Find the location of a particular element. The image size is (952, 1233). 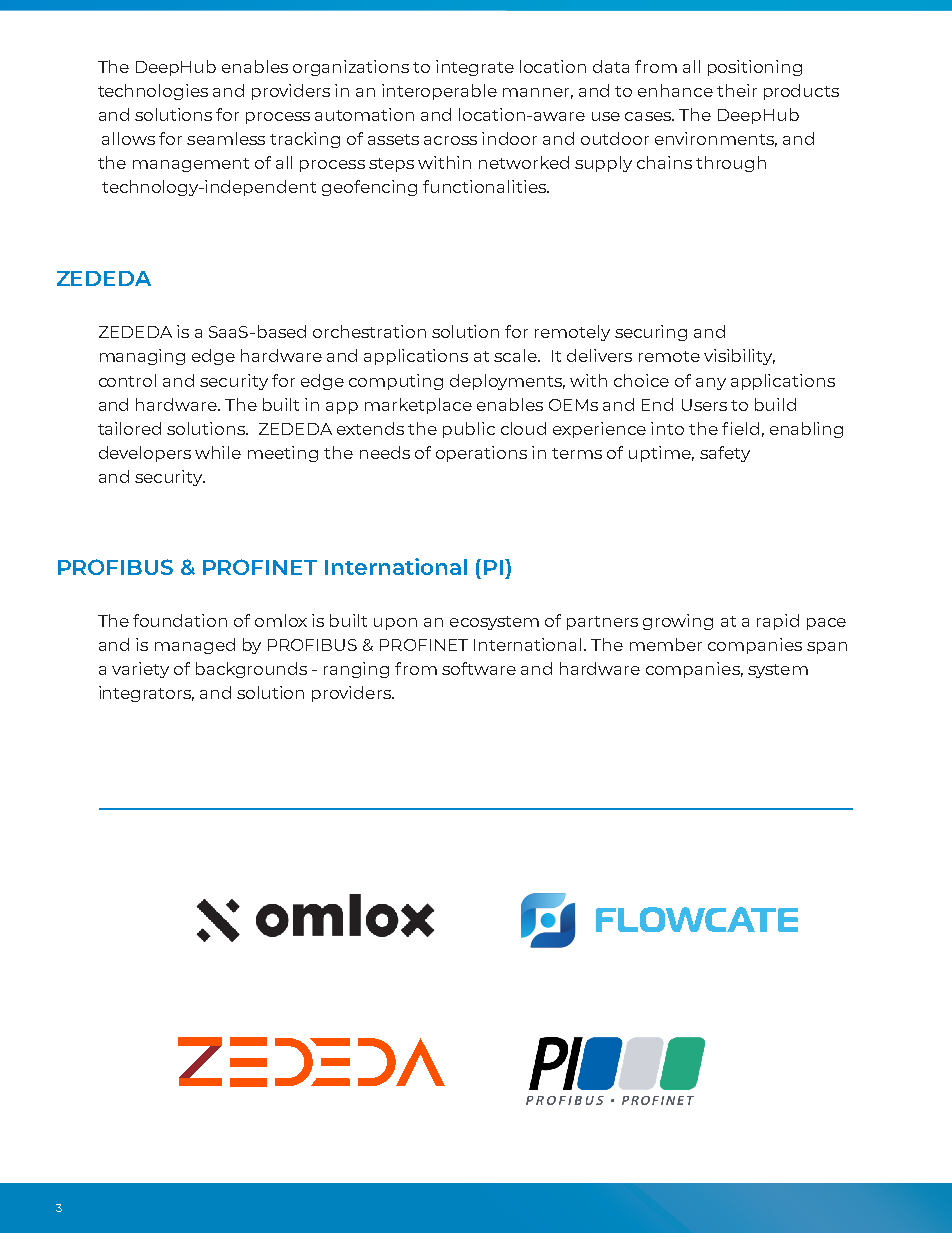

public is located at coordinates (469, 430).
